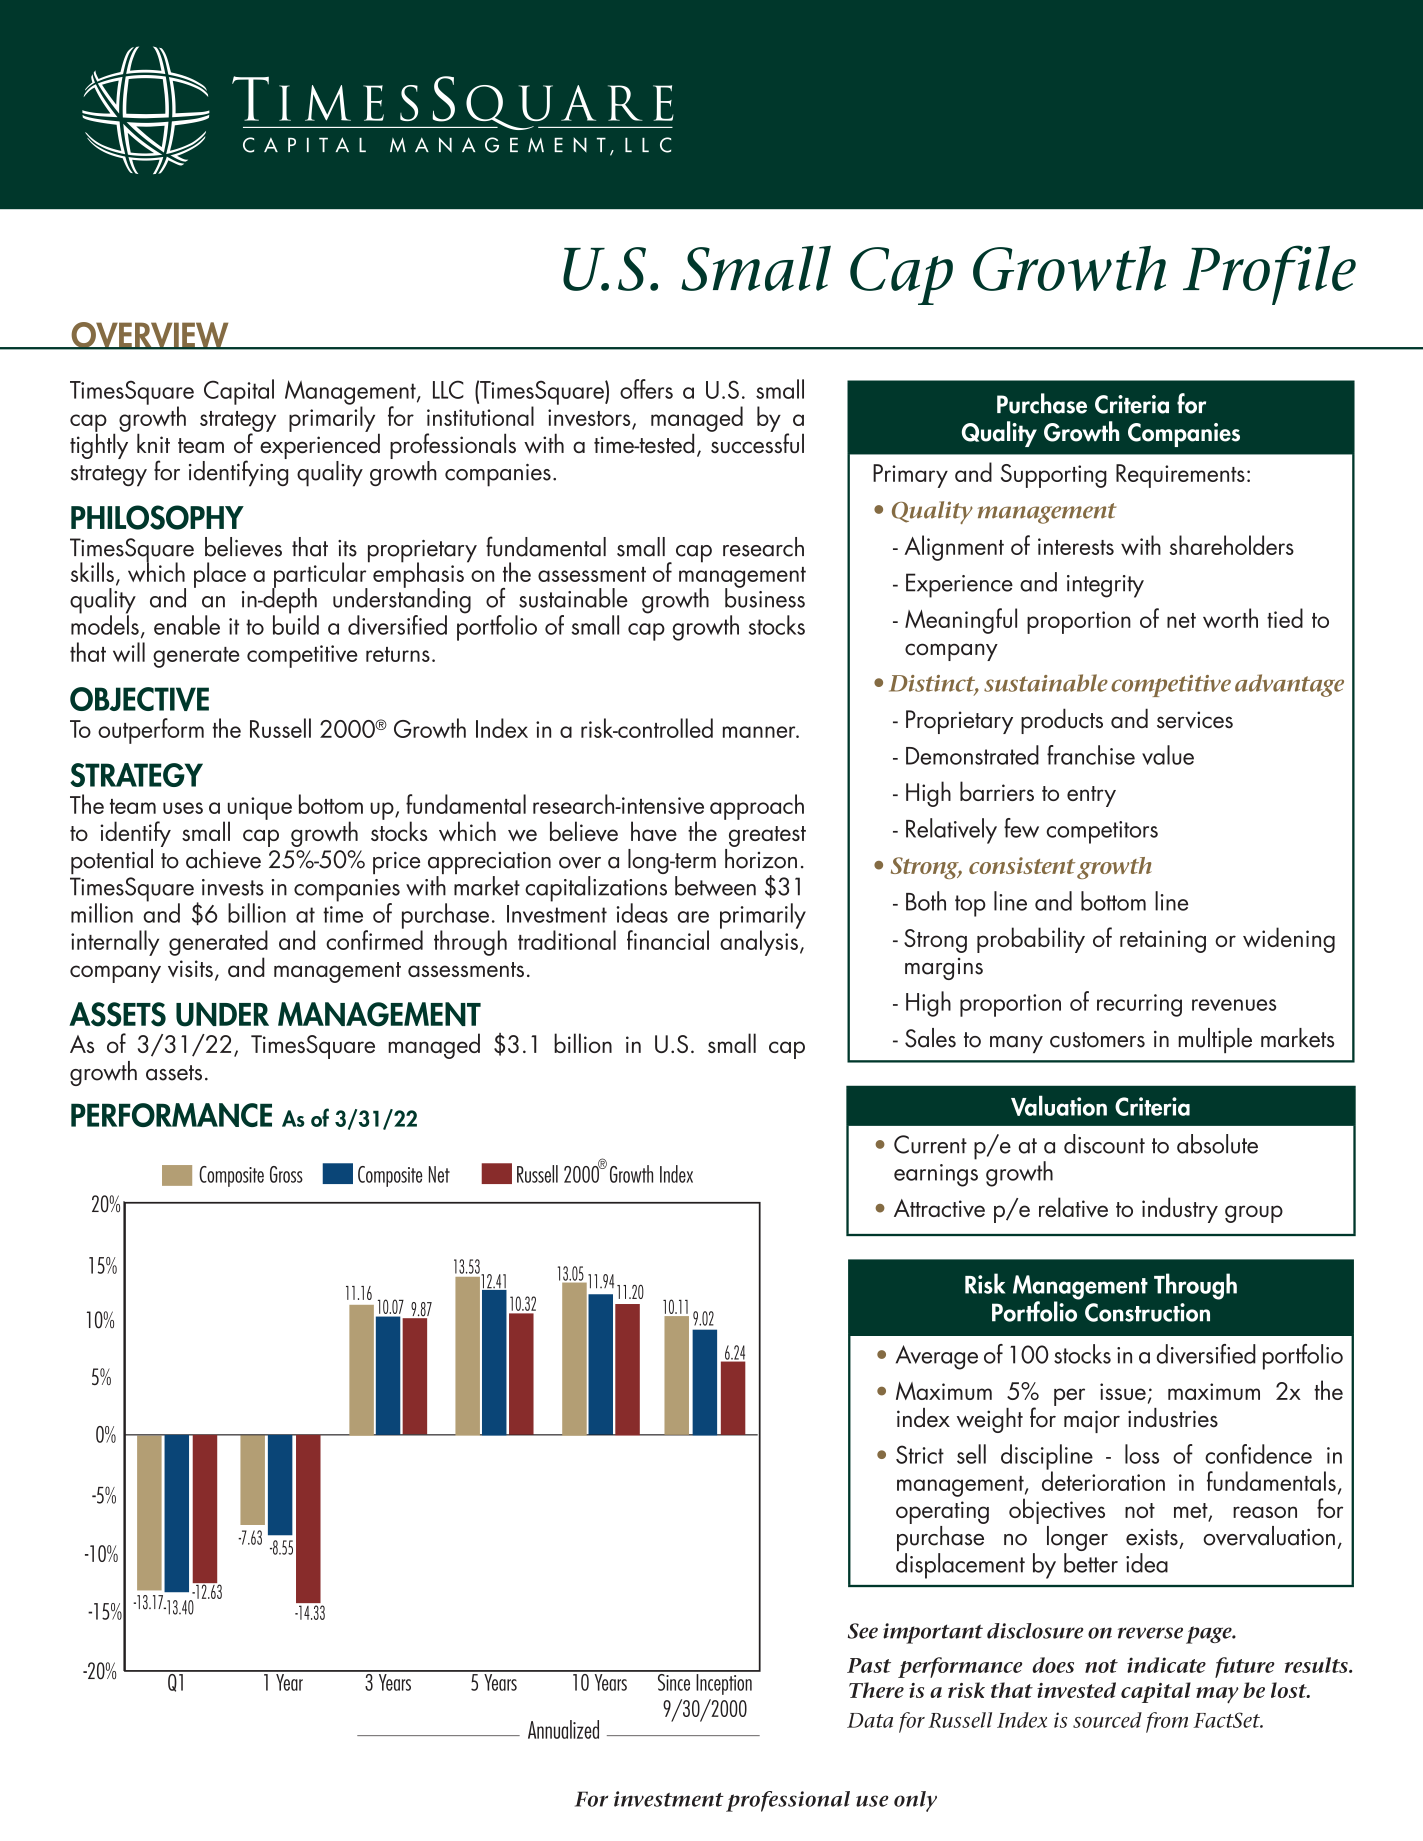  Describe the element at coordinates (668, 940) in the page. I see `financial` at that location.
